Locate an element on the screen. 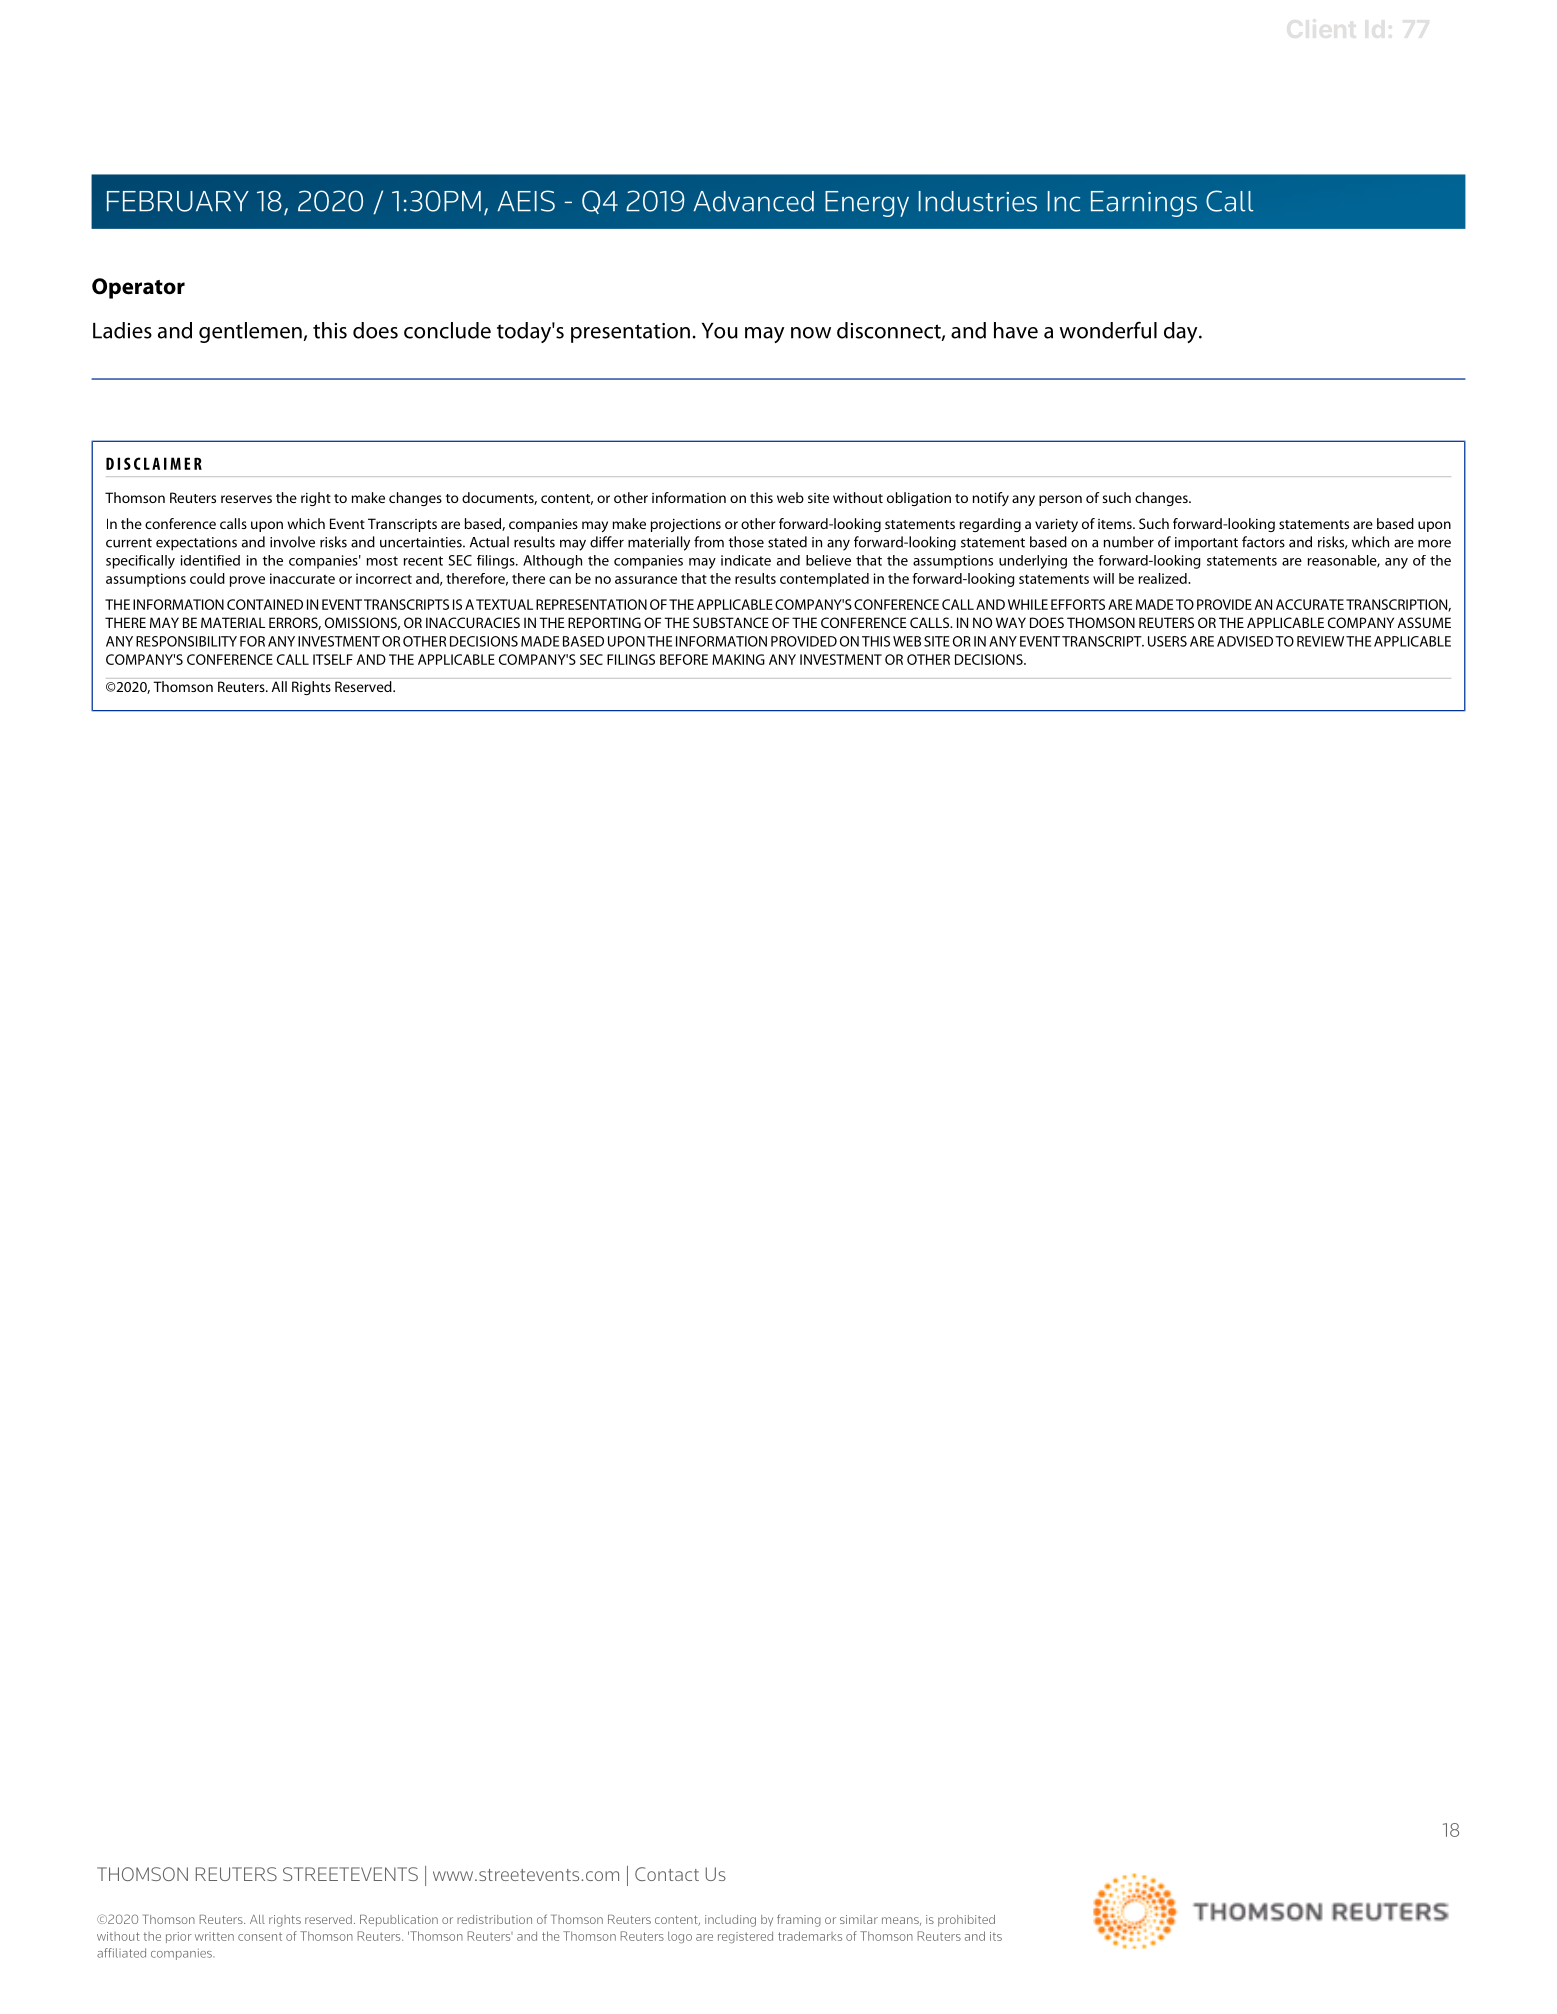 The image size is (1557, 2014). MAKING is located at coordinates (738, 659).
